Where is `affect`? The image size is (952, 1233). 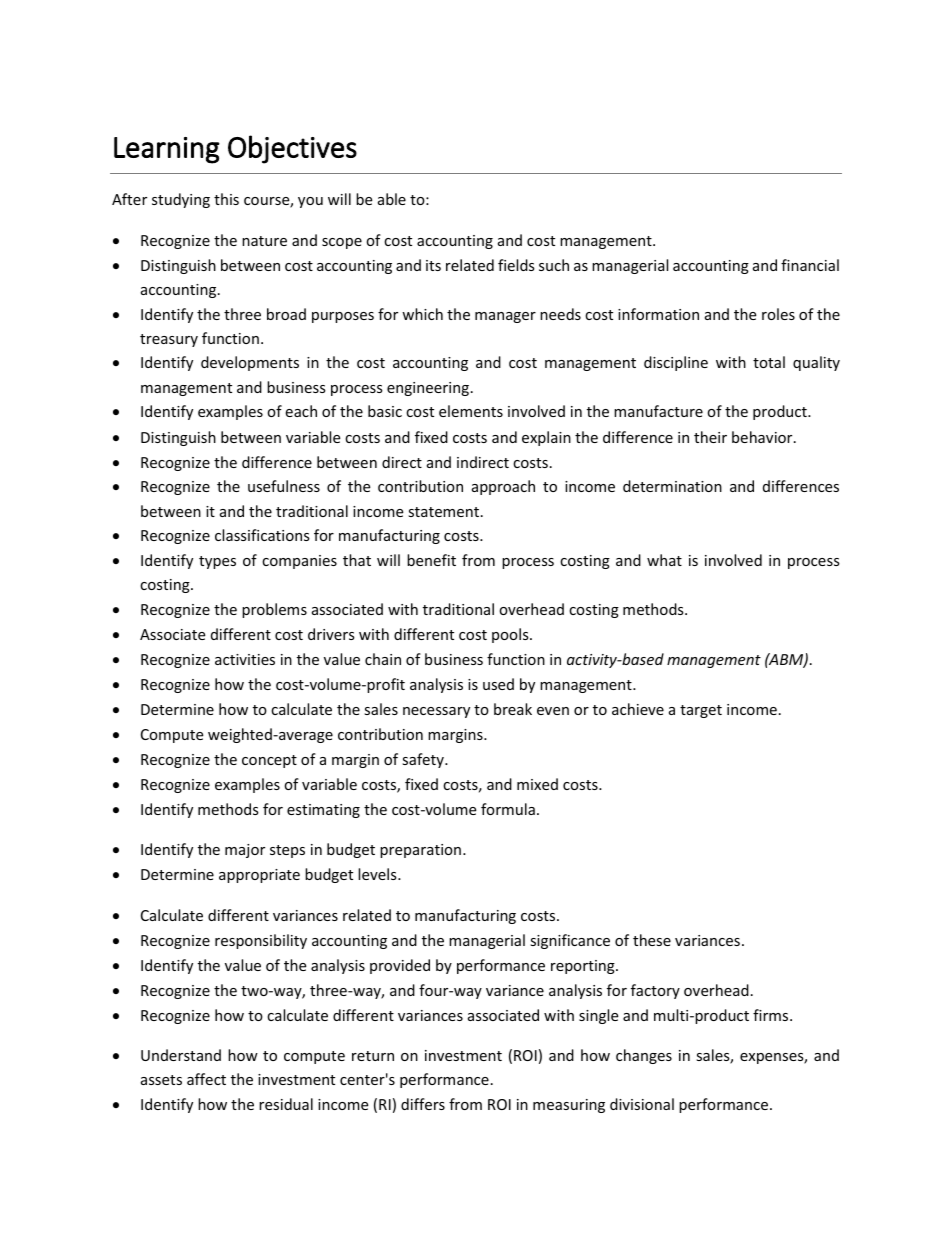
affect is located at coordinates (206, 1079).
